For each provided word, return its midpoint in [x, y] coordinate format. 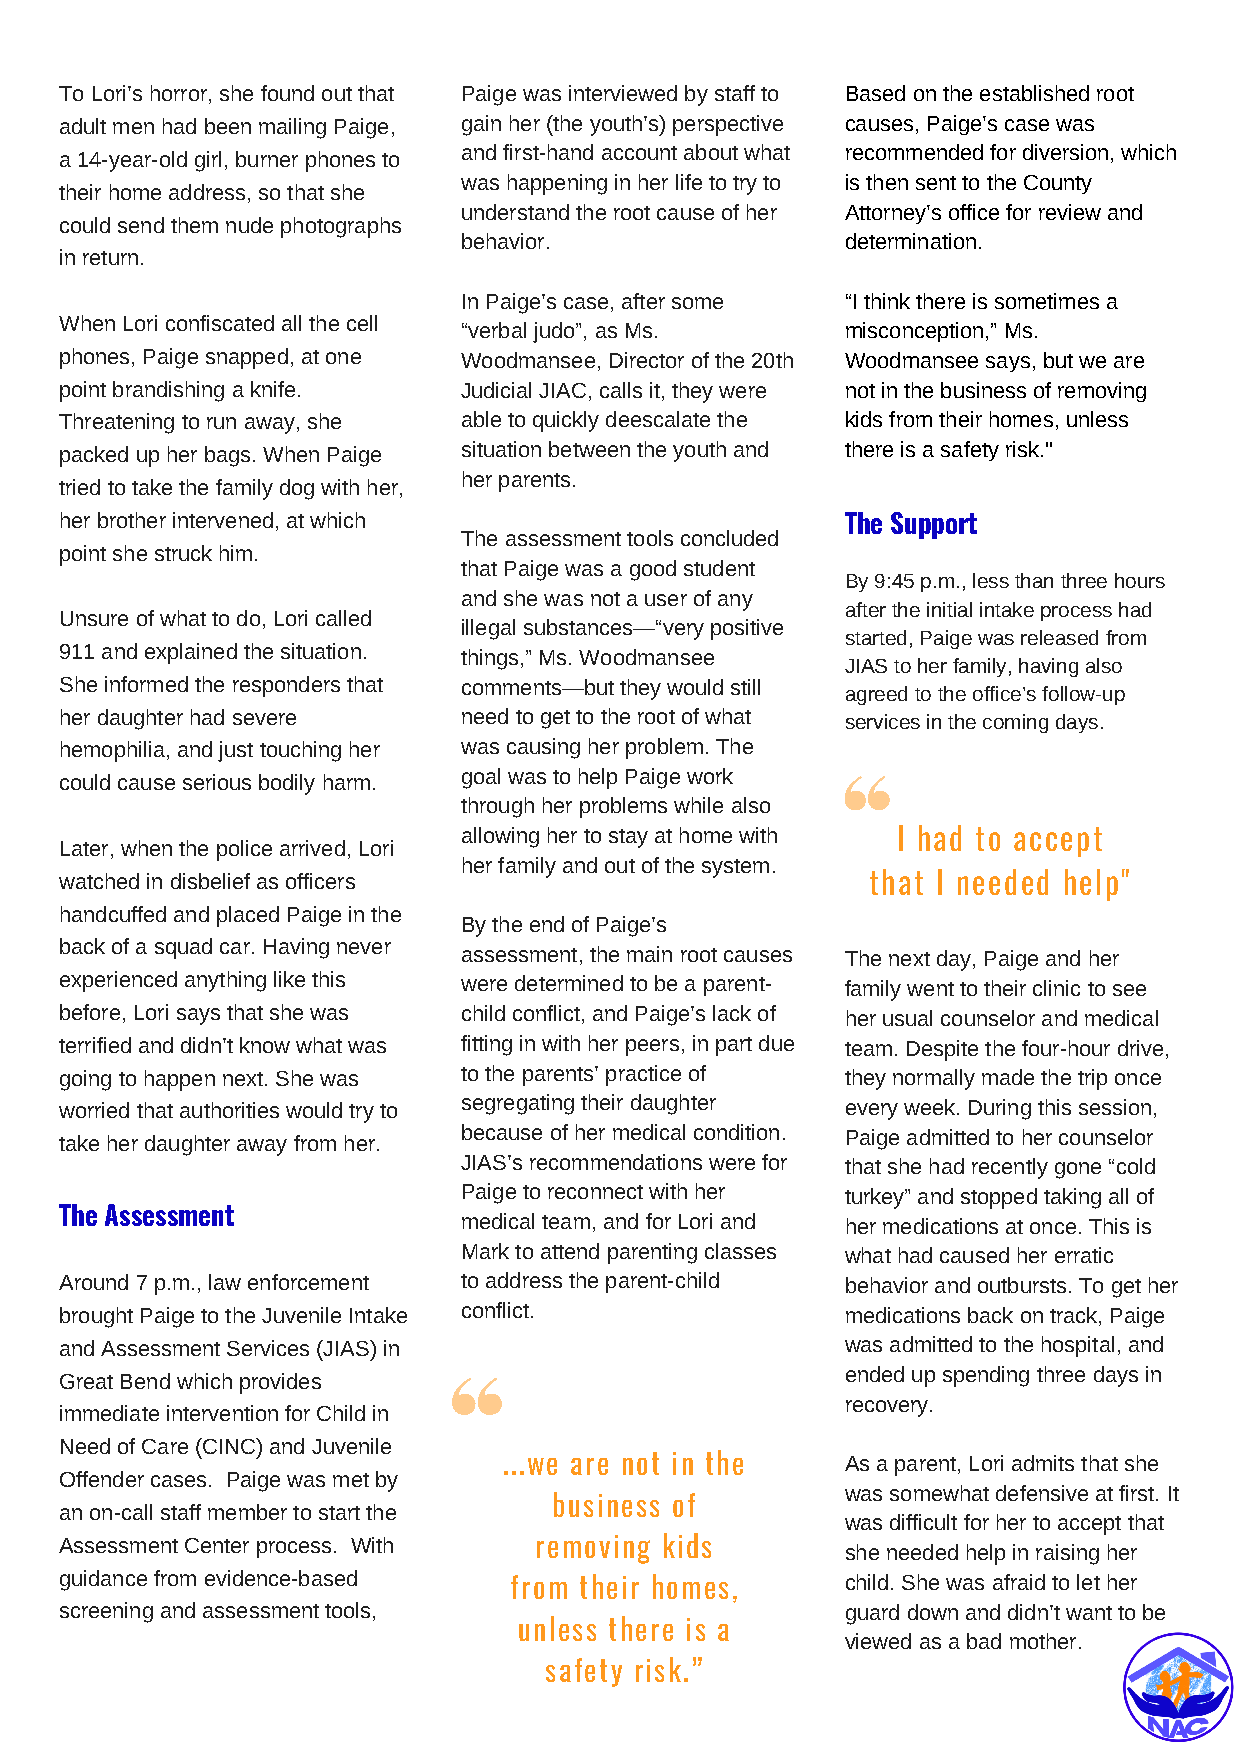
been [228, 126]
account [639, 153]
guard [872, 1614]
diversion [1065, 152]
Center [217, 1545]
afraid [1019, 1582]
